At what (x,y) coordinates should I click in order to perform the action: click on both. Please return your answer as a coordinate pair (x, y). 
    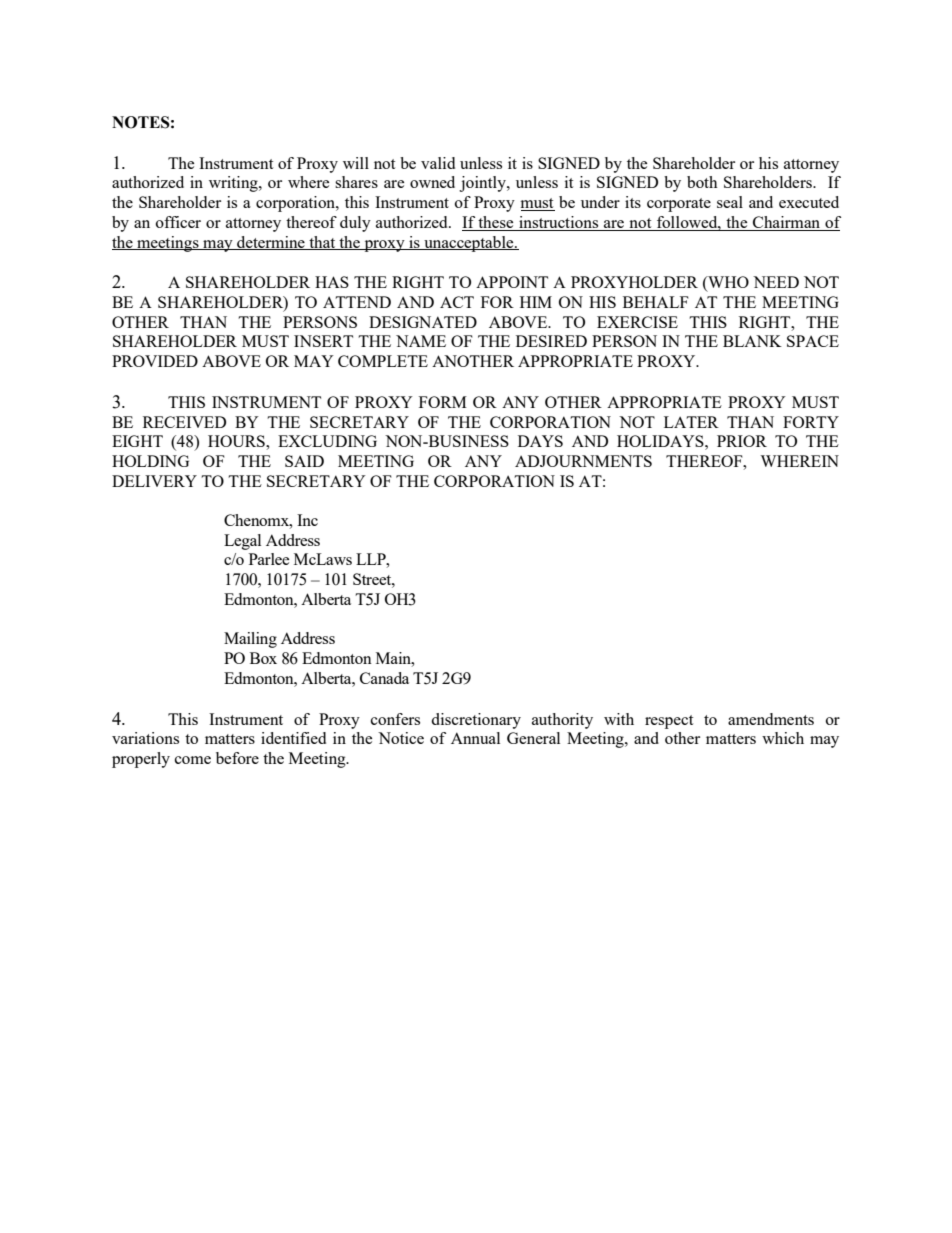
    Looking at the image, I should click on (702, 182).
